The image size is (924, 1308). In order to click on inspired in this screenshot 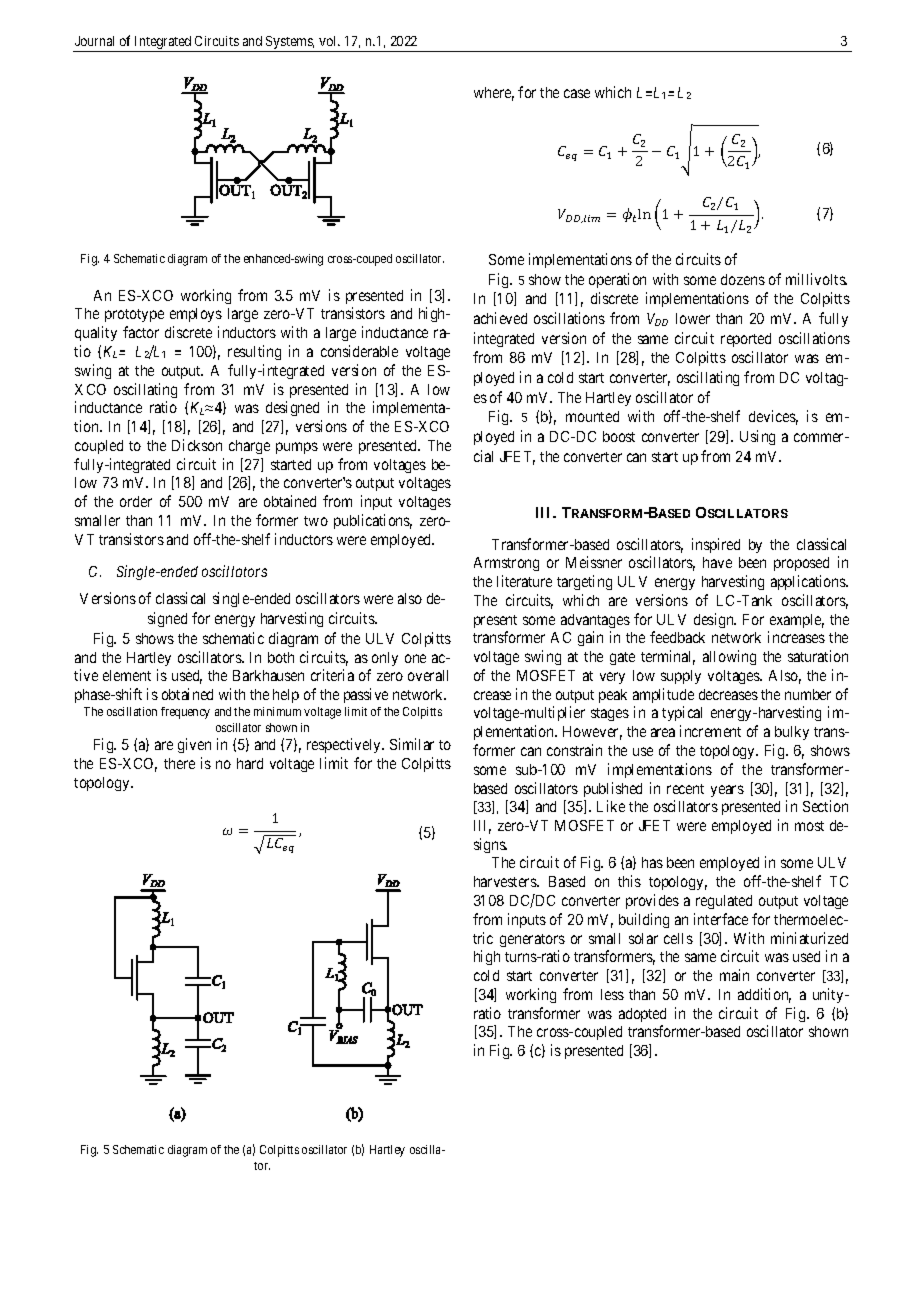, I will do `click(716, 545)`.
